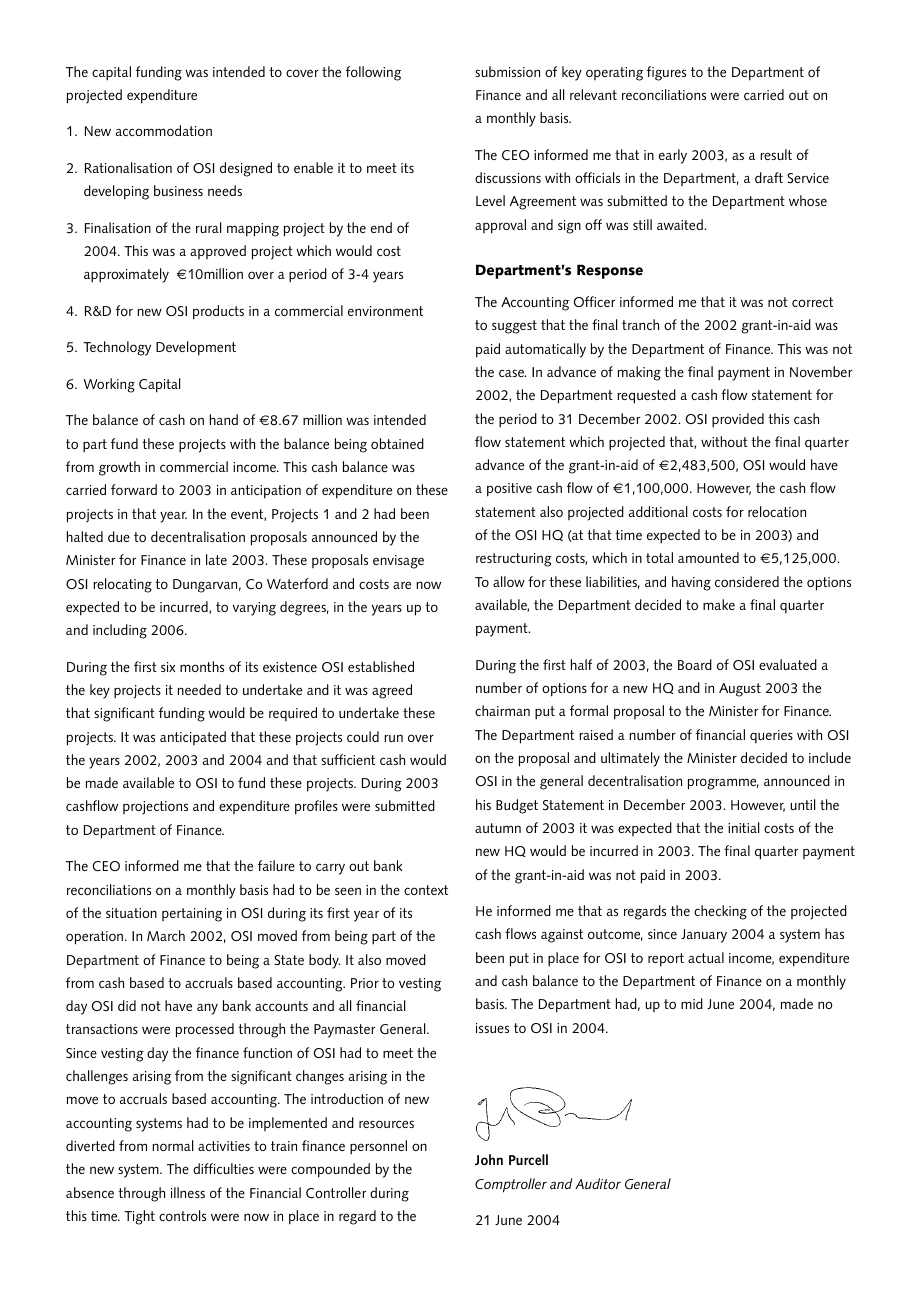 This screenshot has height=1308, width=924. I want to click on illness, so click(188, 1192).
